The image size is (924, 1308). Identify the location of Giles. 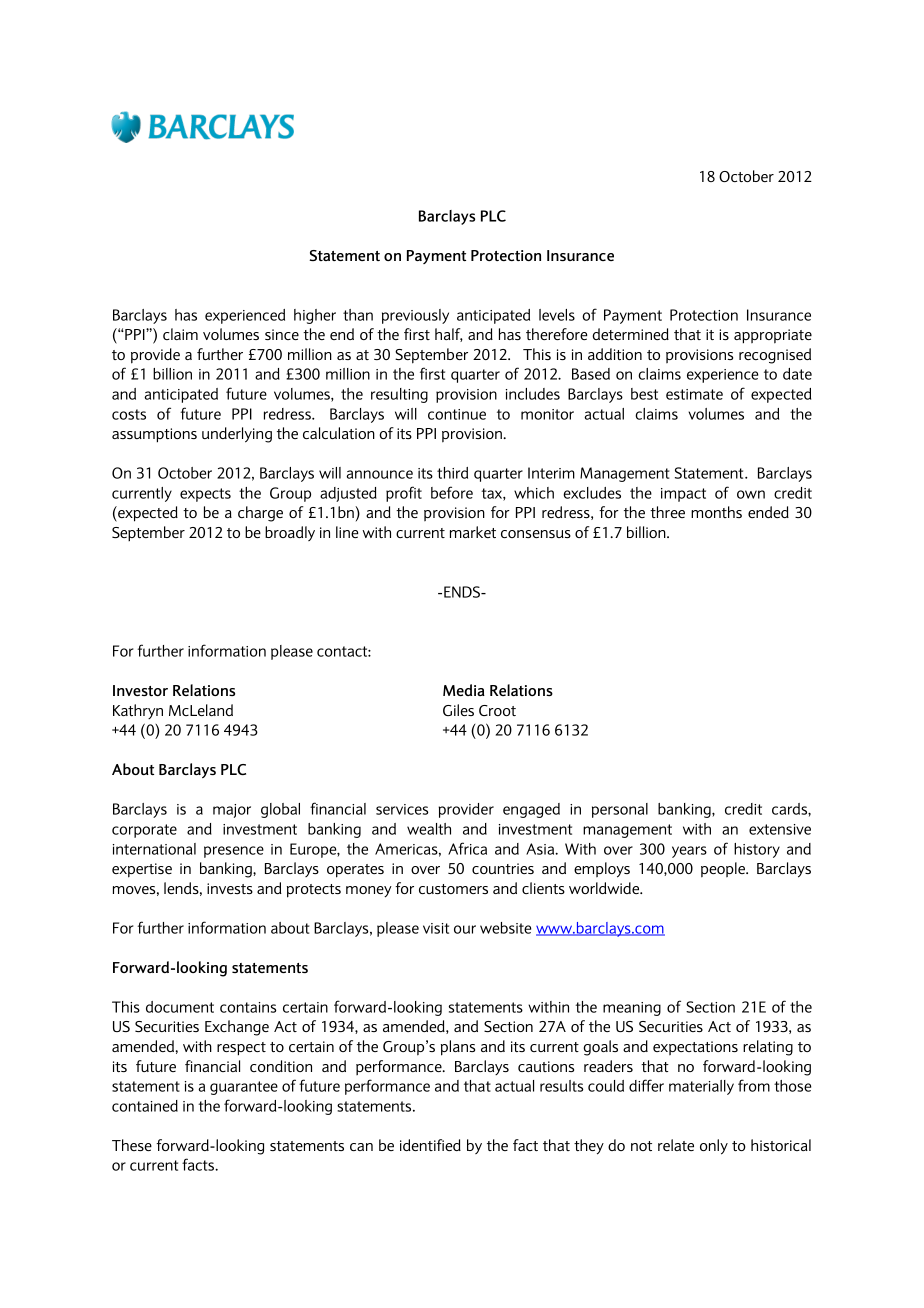
(458, 710).
